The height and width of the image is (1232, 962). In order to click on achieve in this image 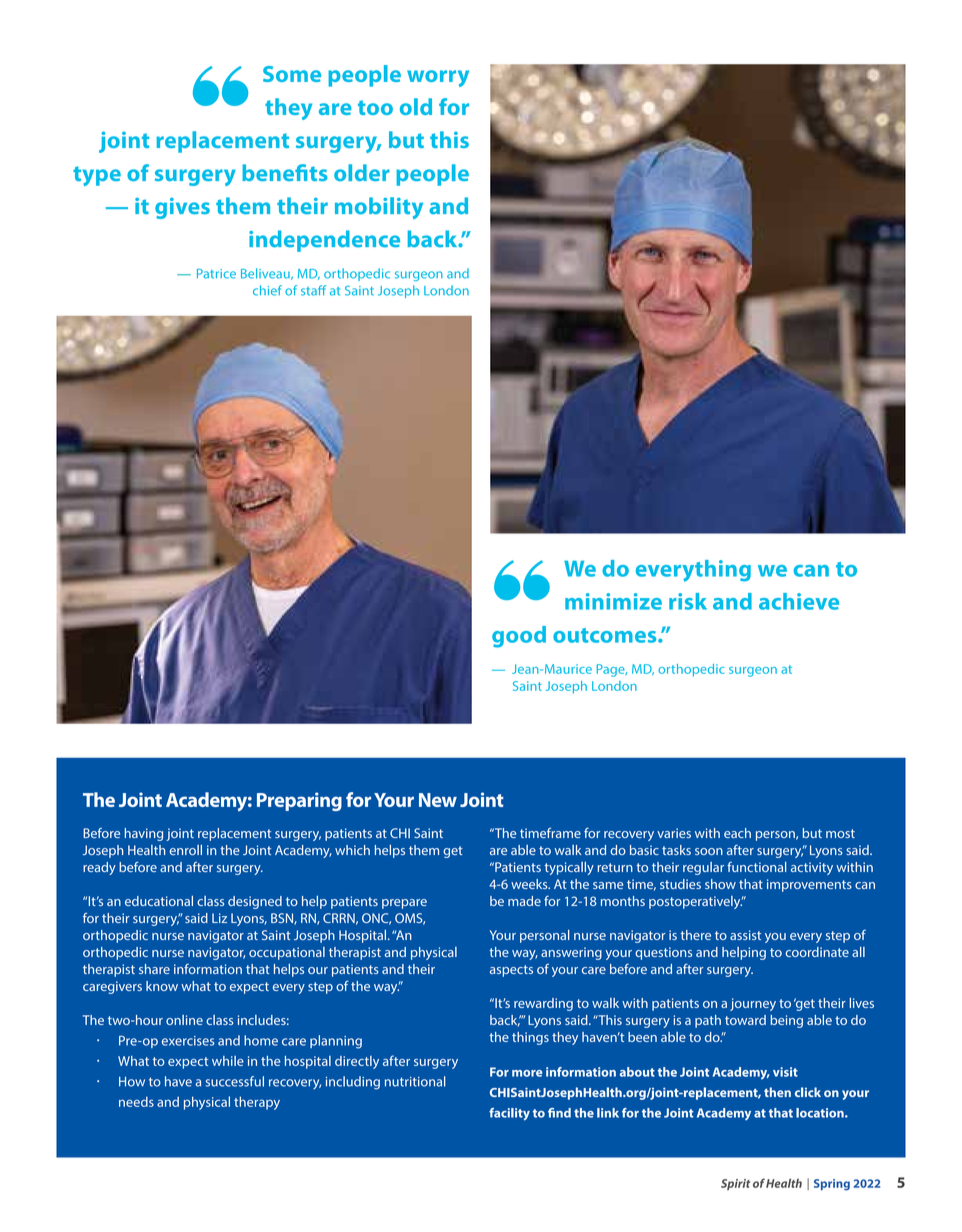, I will do `click(799, 601)`.
